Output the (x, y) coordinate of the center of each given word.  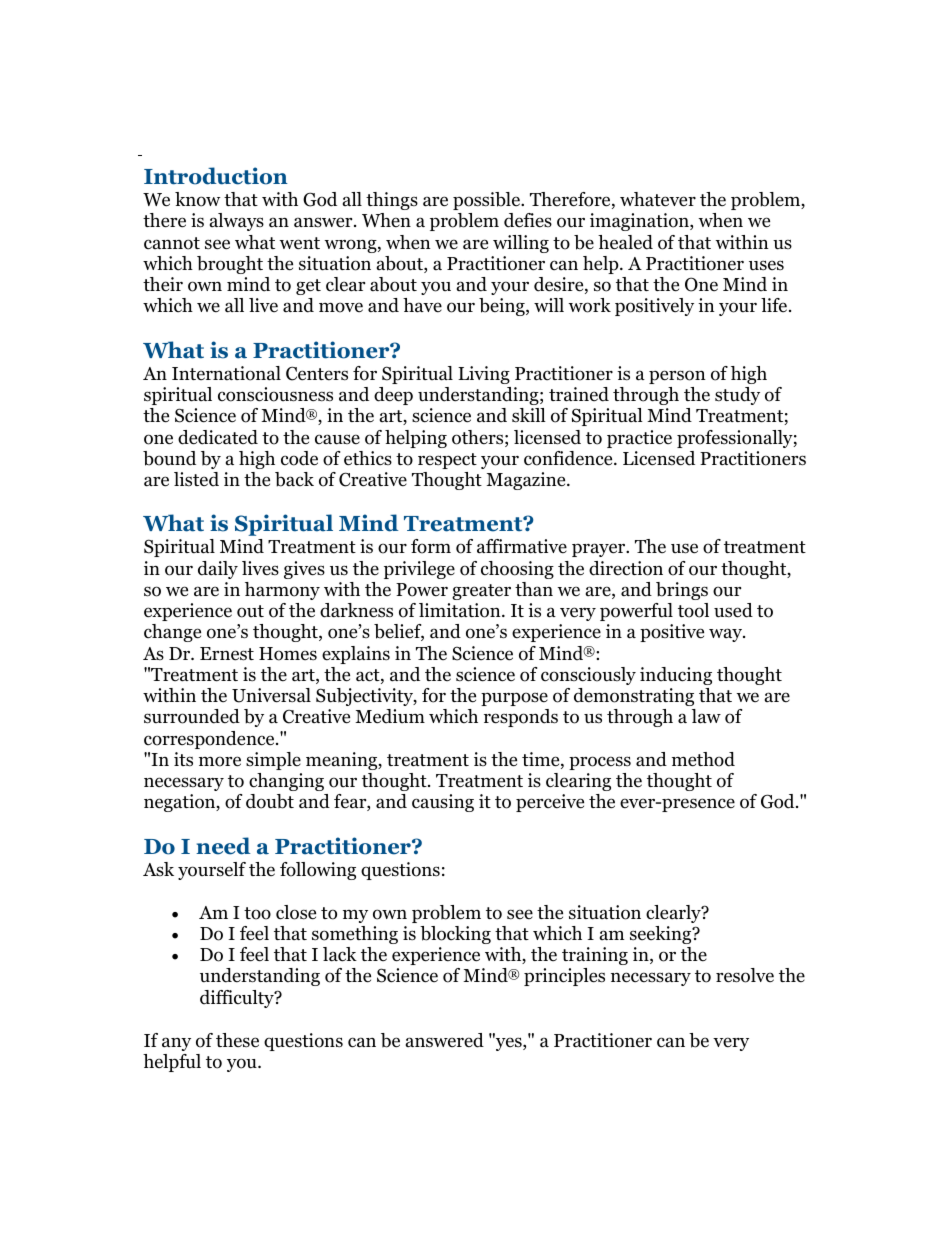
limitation (461, 610)
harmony (282, 591)
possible (487, 201)
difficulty (238, 999)
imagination (640, 222)
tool (693, 610)
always (237, 222)
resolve (745, 975)
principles (564, 977)
